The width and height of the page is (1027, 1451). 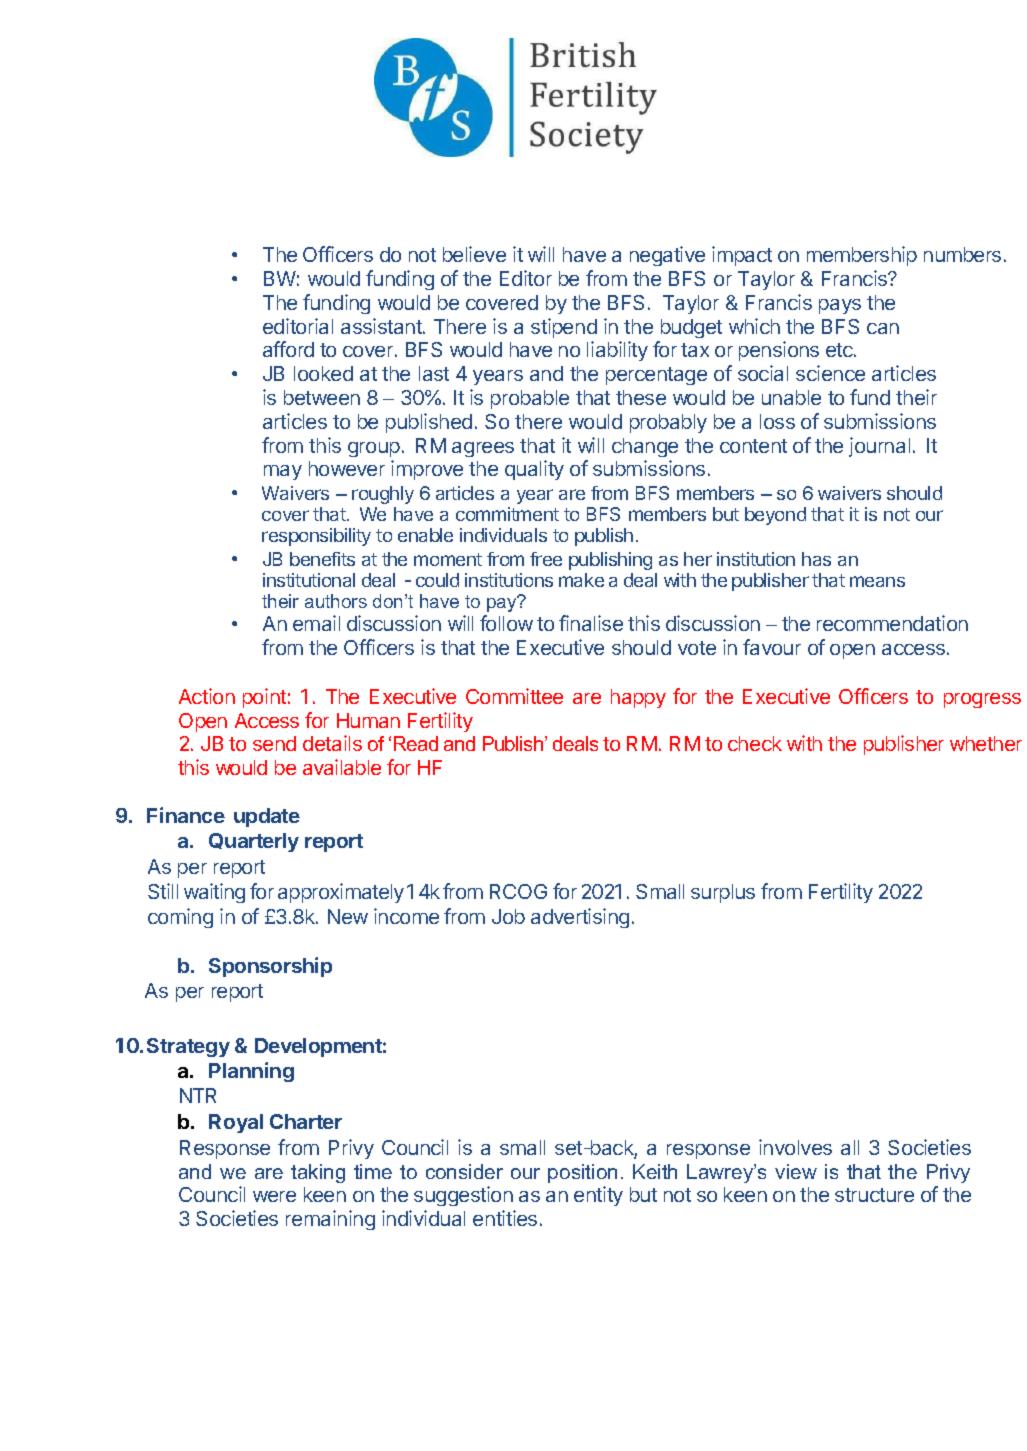 I want to click on were, so click(x=274, y=1196).
